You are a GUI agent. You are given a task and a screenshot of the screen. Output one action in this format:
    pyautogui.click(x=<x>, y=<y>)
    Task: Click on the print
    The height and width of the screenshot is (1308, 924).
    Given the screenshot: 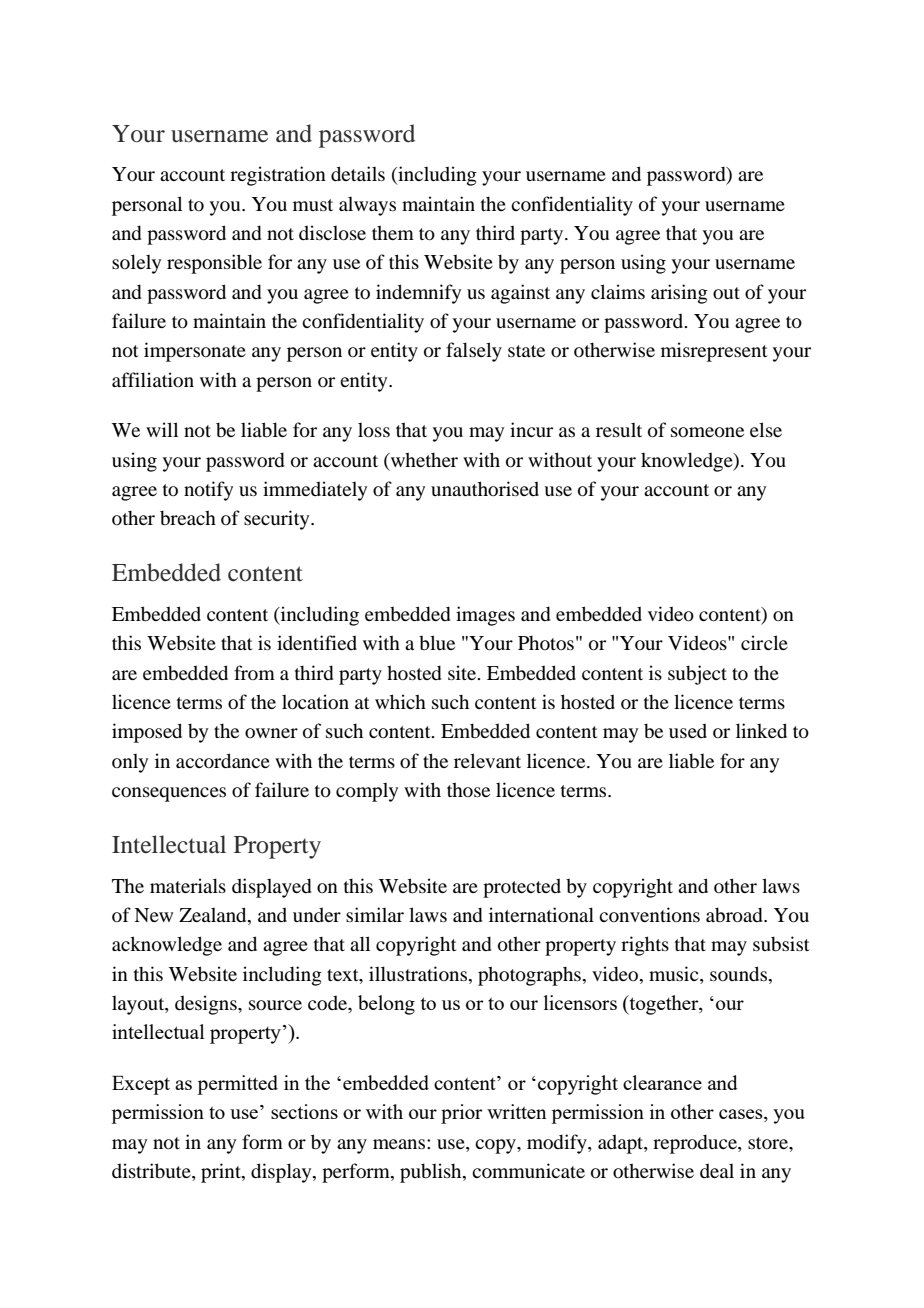 What is the action you would take?
    pyautogui.click(x=222, y=1173)
